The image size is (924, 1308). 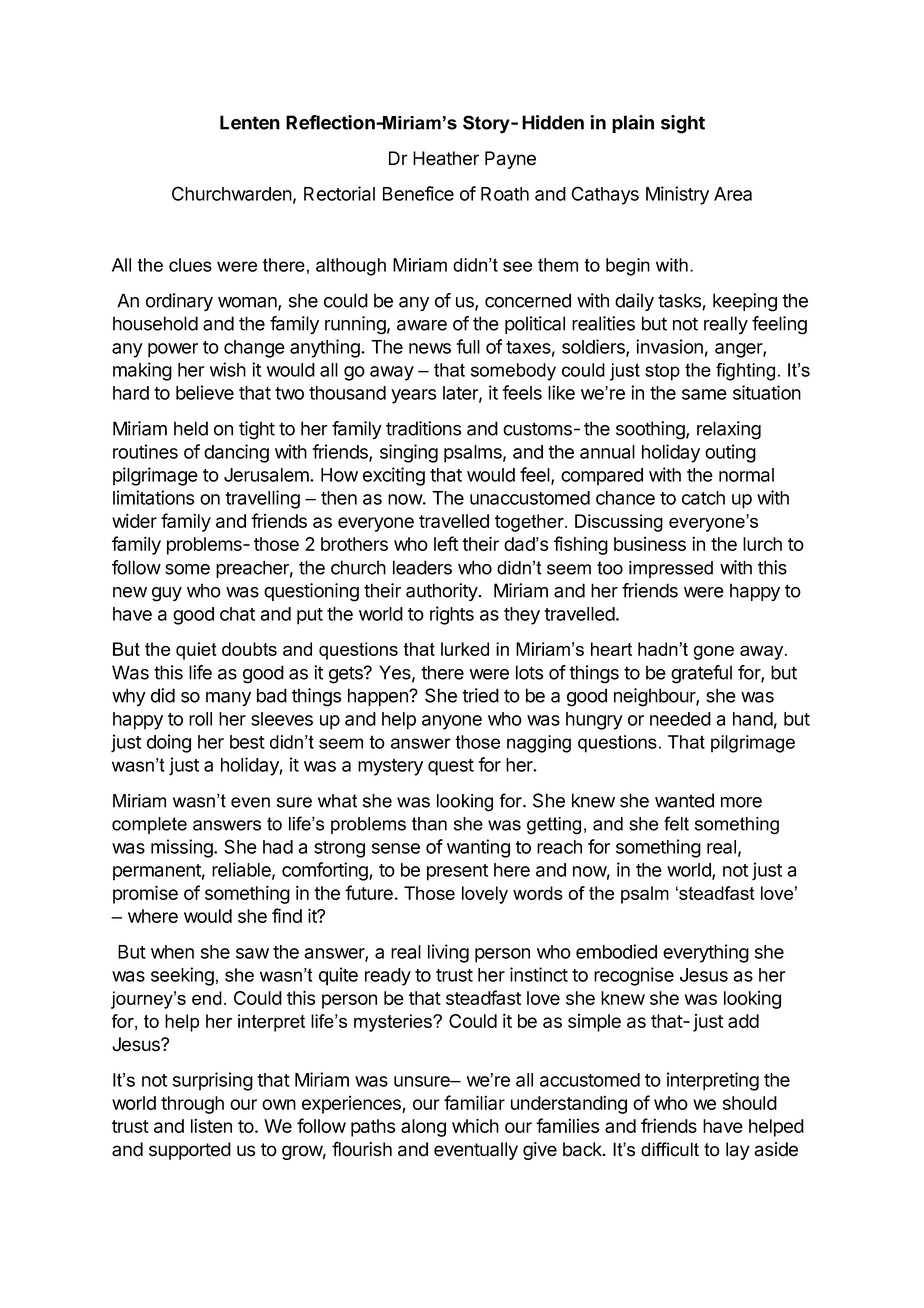 I want to click on listen, so click(x=211, y=1125).
